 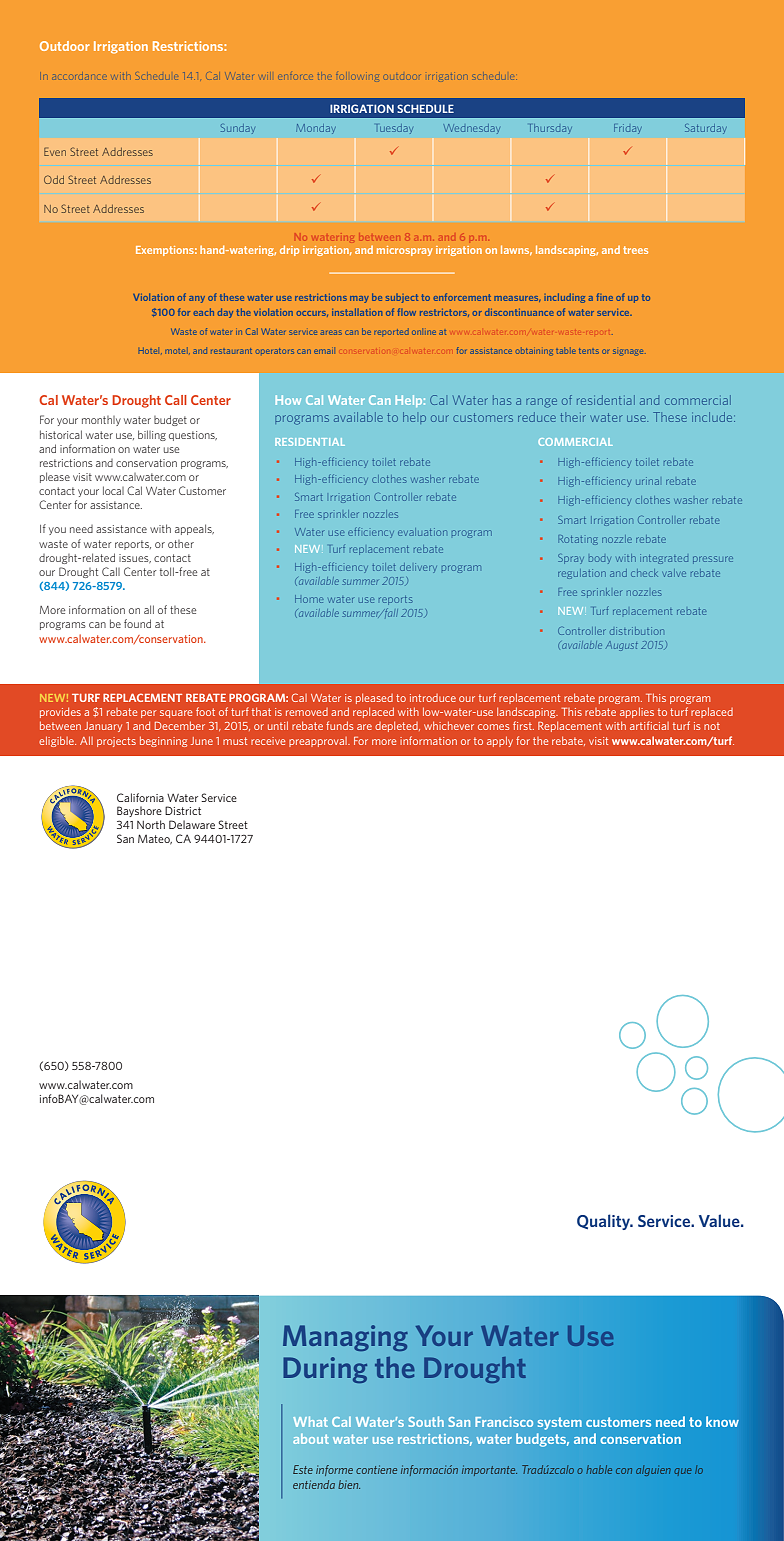 What do you see at coordinates (394, 129) in the screenshot?
I see `Tuesday` at bounding box center [394, 129].
